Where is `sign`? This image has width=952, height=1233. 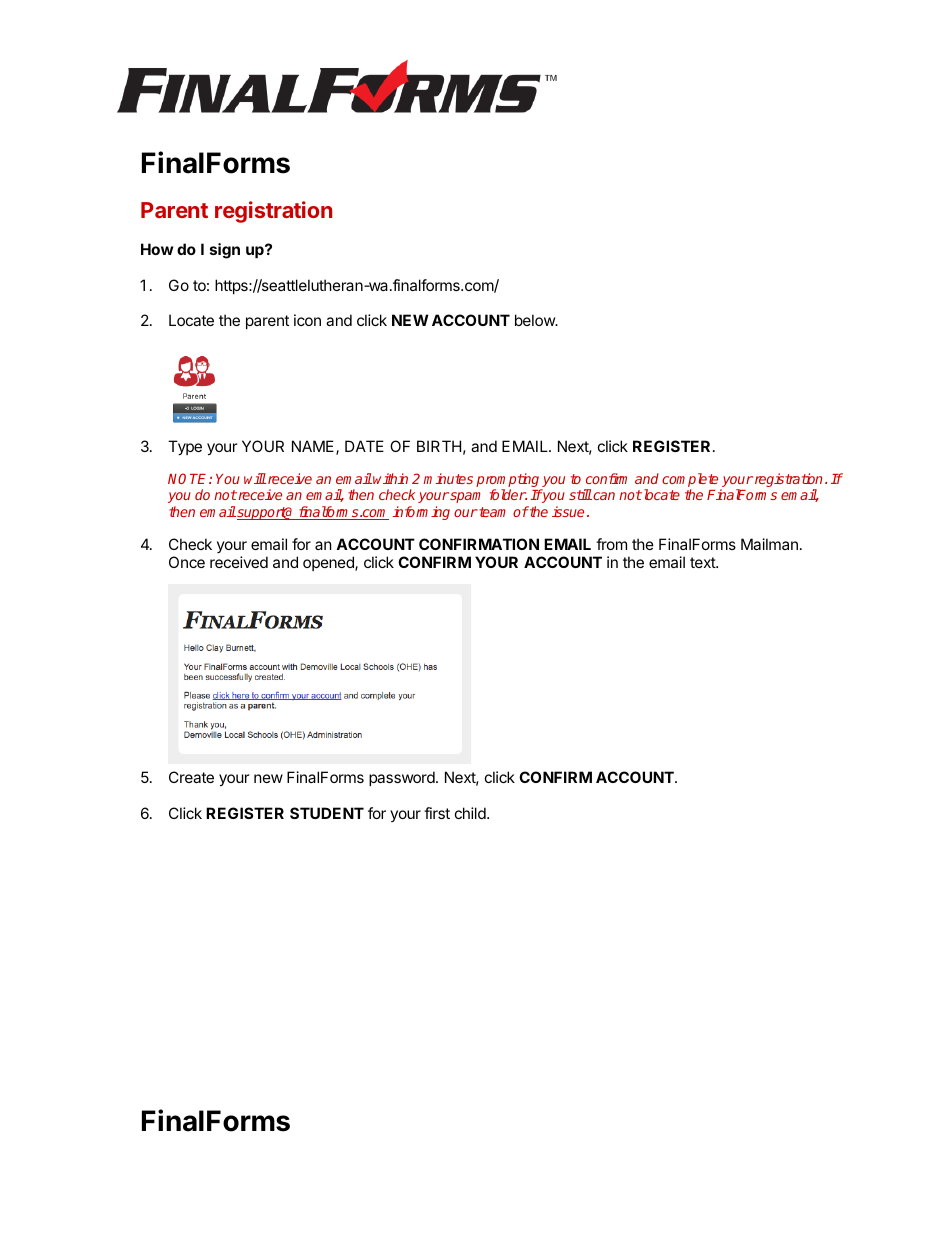 sign is located at coordinates (225, 251).
